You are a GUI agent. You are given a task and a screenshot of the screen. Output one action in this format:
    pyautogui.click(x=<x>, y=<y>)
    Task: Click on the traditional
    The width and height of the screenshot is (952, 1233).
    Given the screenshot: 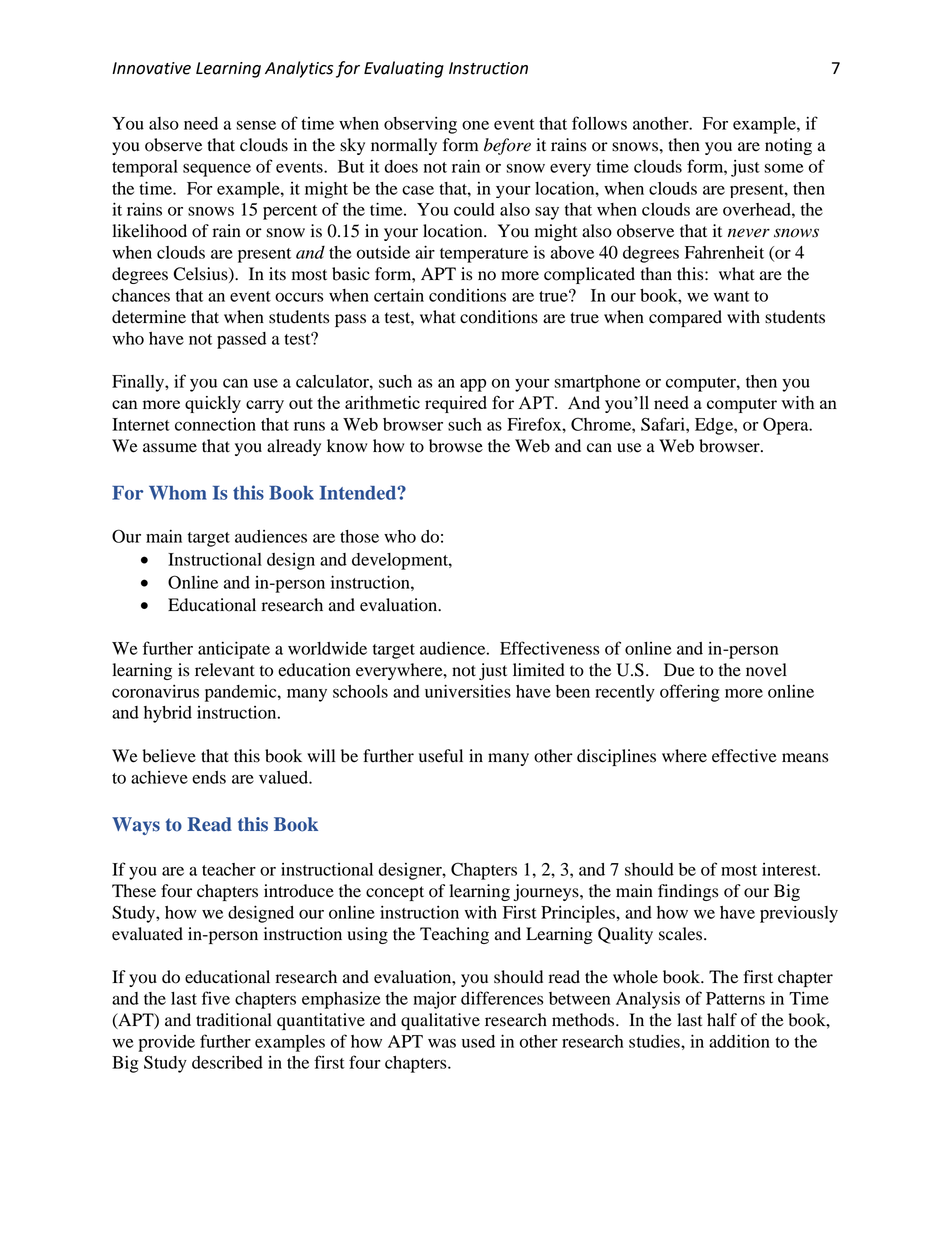 What is the action you would take?
    pyautogui.click(x=234, y=1020)
